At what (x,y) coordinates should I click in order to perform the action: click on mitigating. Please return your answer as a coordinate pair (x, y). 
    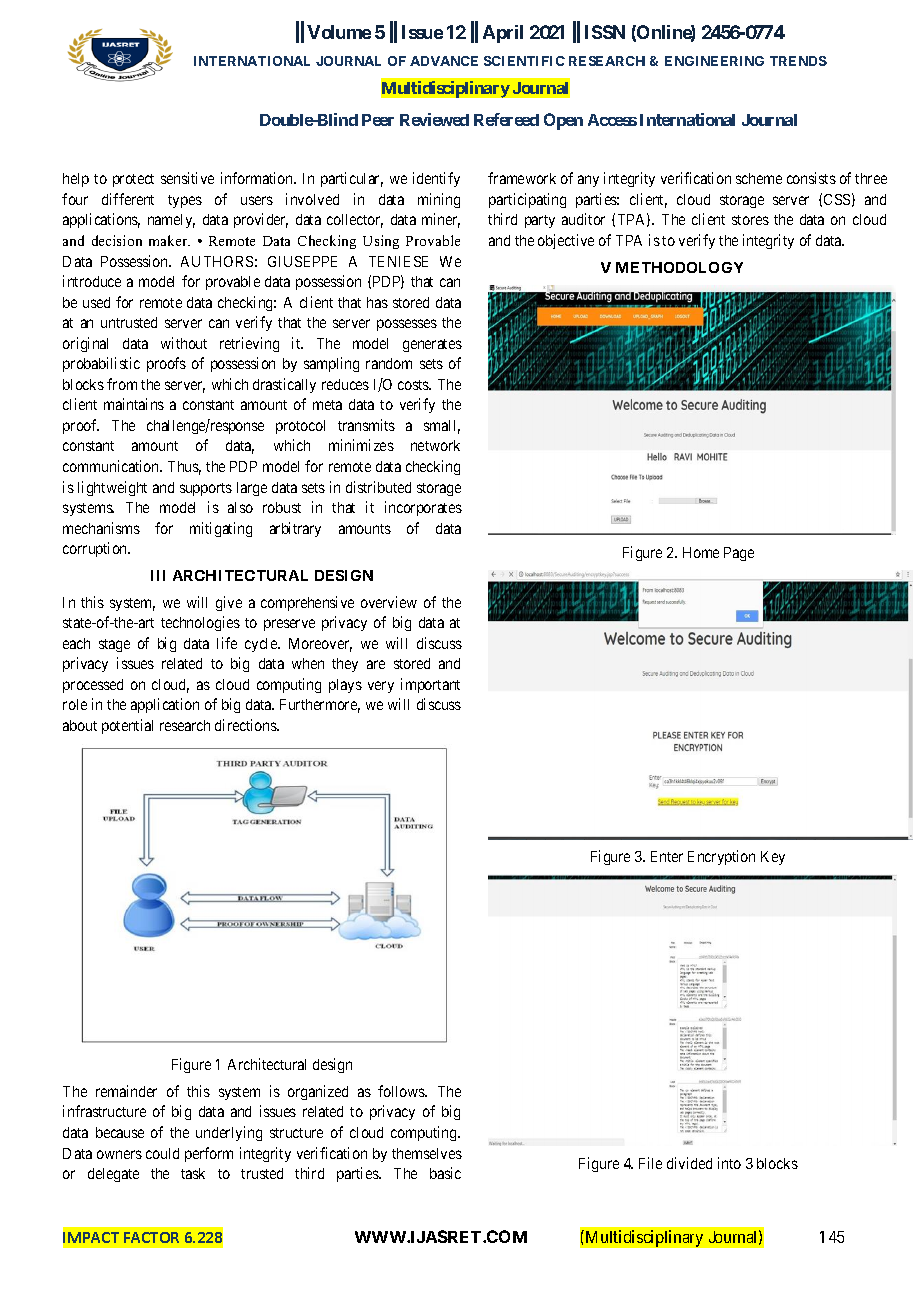
    Looking at the image, I should click on (221, 529).
